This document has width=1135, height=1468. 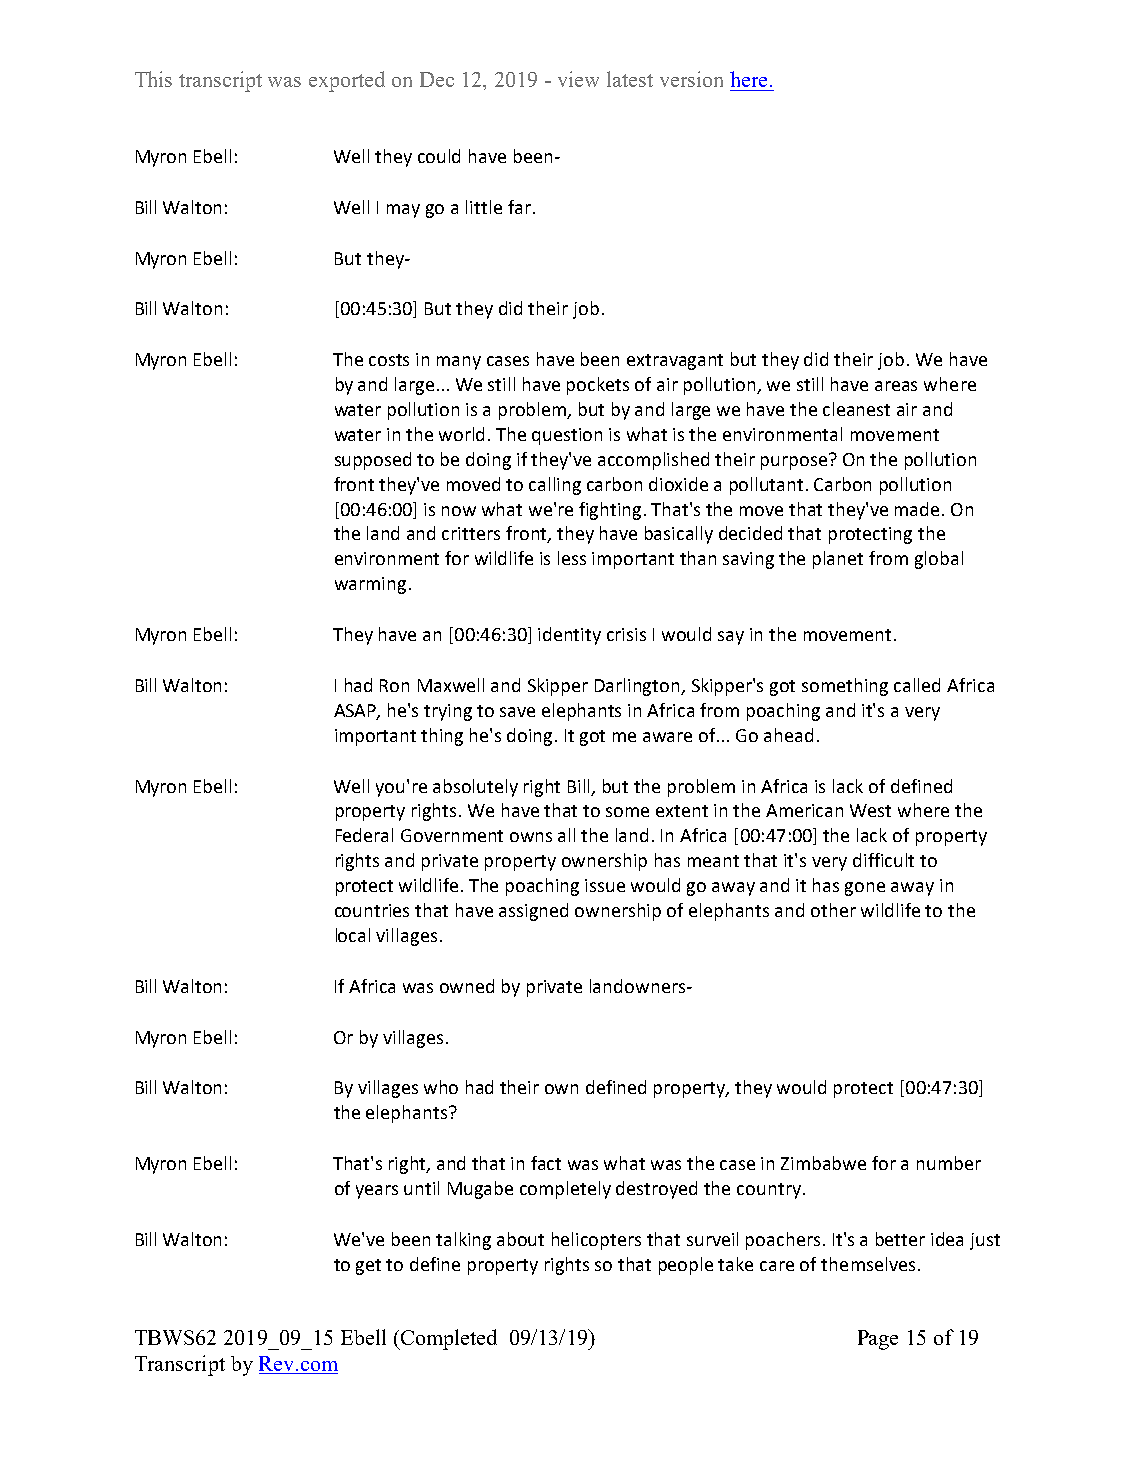 What do you see at coordinates (368, 1267) in the document?
I see `get` at bounding box center [368, 1267].
